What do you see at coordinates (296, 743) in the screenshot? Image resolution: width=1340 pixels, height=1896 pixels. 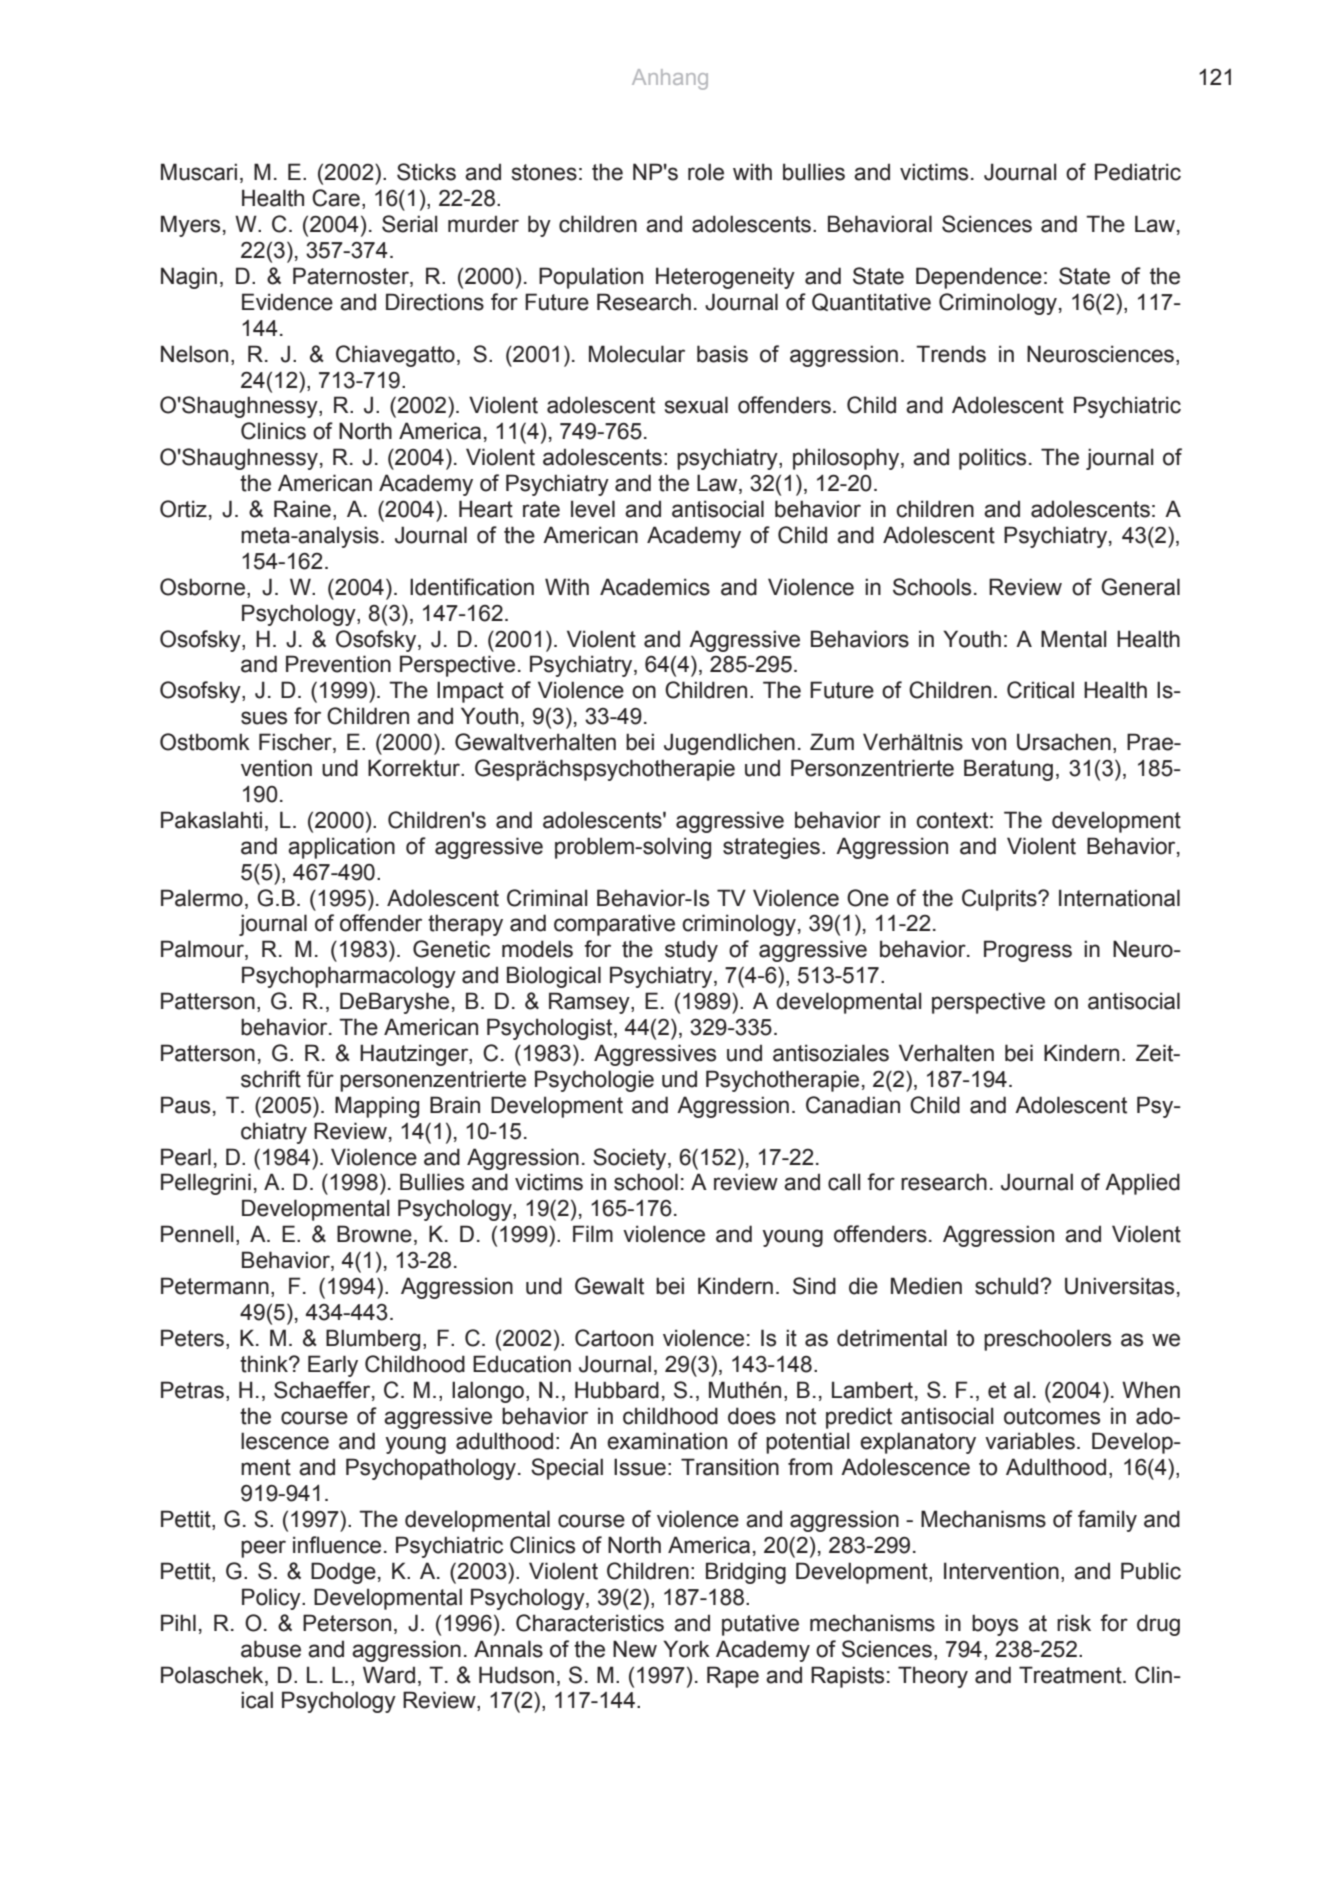 I see `Fischer` at bounding box center [296, 743].
